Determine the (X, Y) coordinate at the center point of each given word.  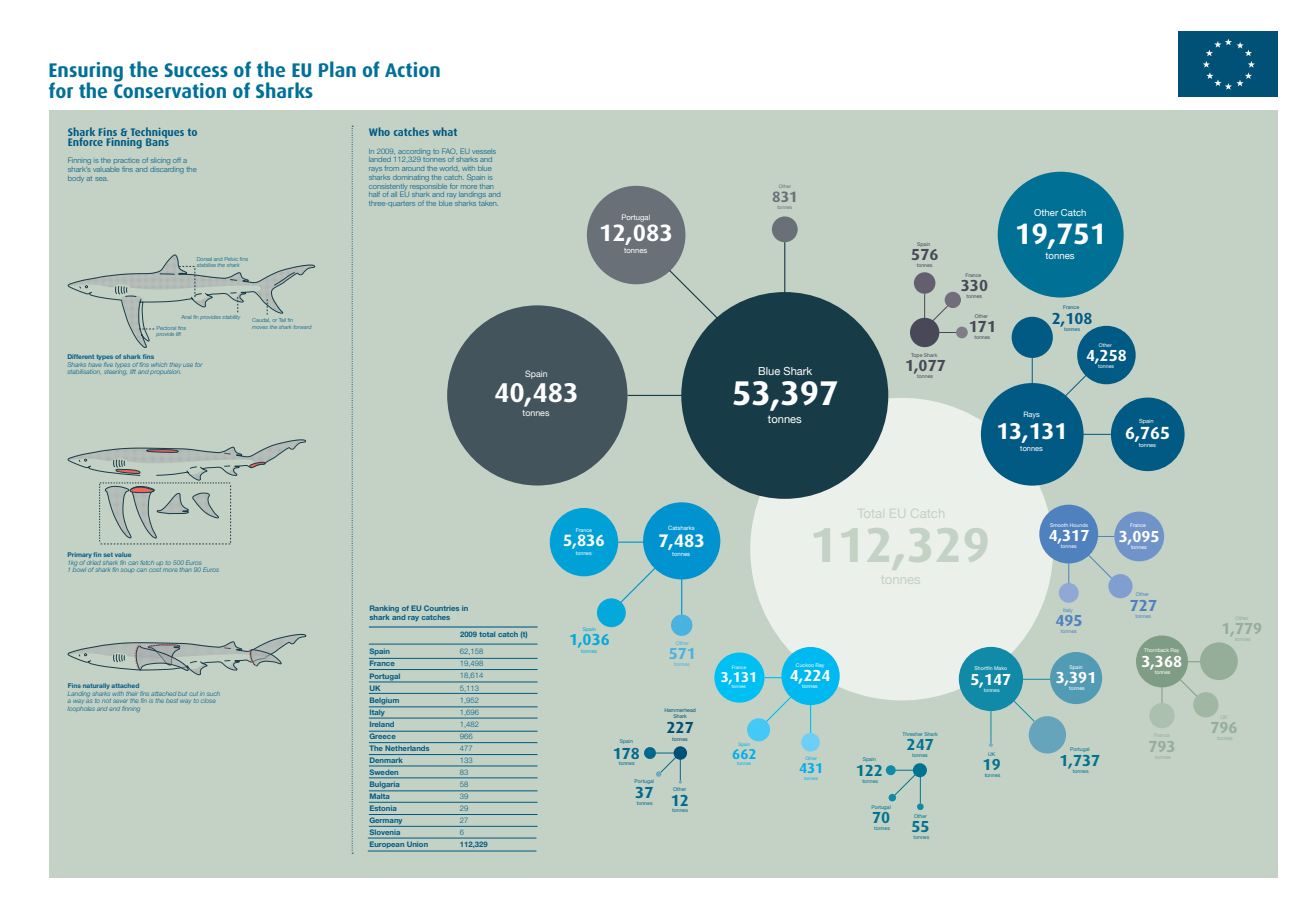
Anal (186, 317)
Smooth (1059, 525)
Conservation (170, 89)
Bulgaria (384, 784)
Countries (441, 608)
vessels (484, 151)
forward (302, 327)
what (445, 131)
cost (155, 570)
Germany (387, 822)
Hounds (1079, 525)
